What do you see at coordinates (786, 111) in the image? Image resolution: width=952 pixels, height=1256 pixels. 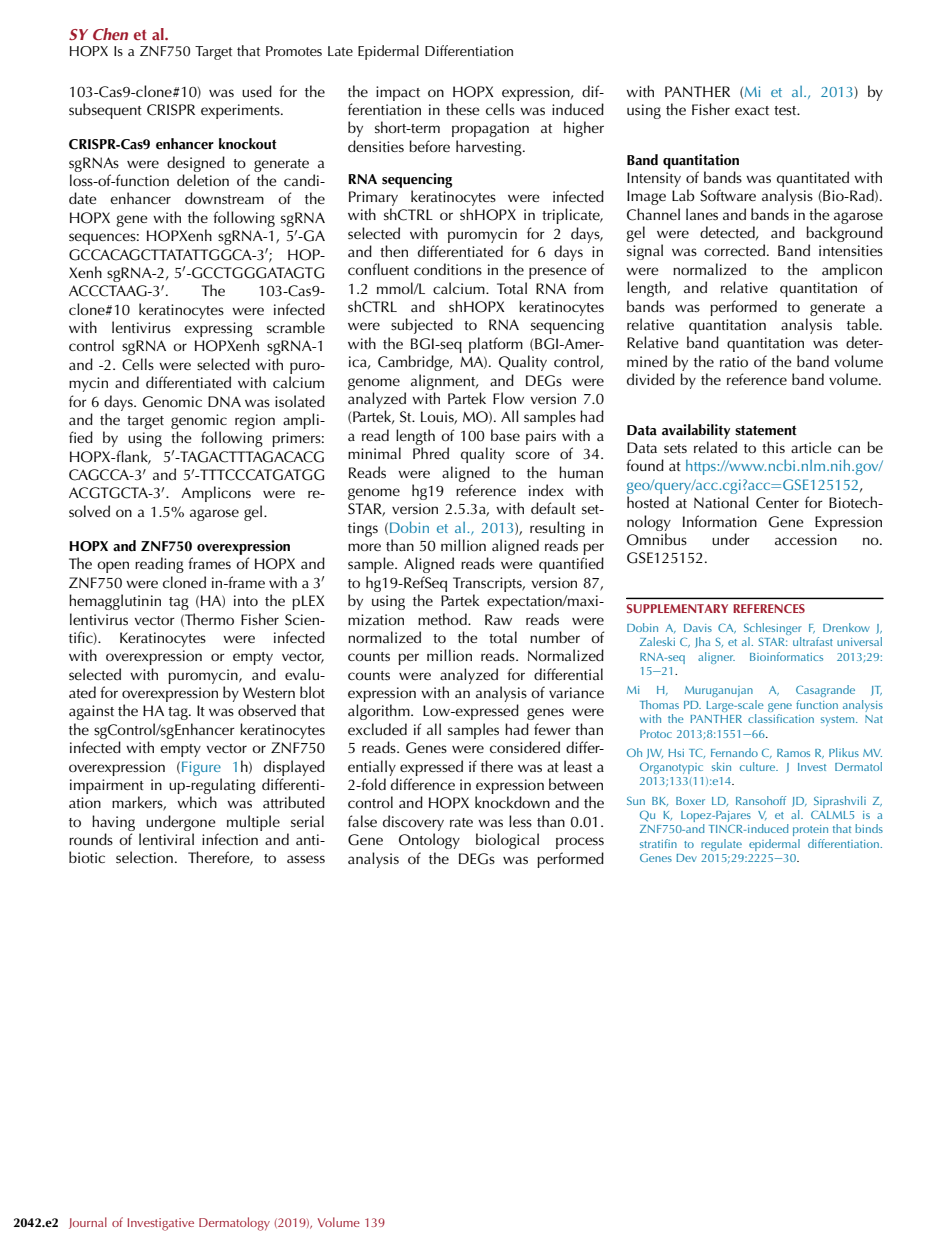 I see `test` at bounding box center [786, 111].
